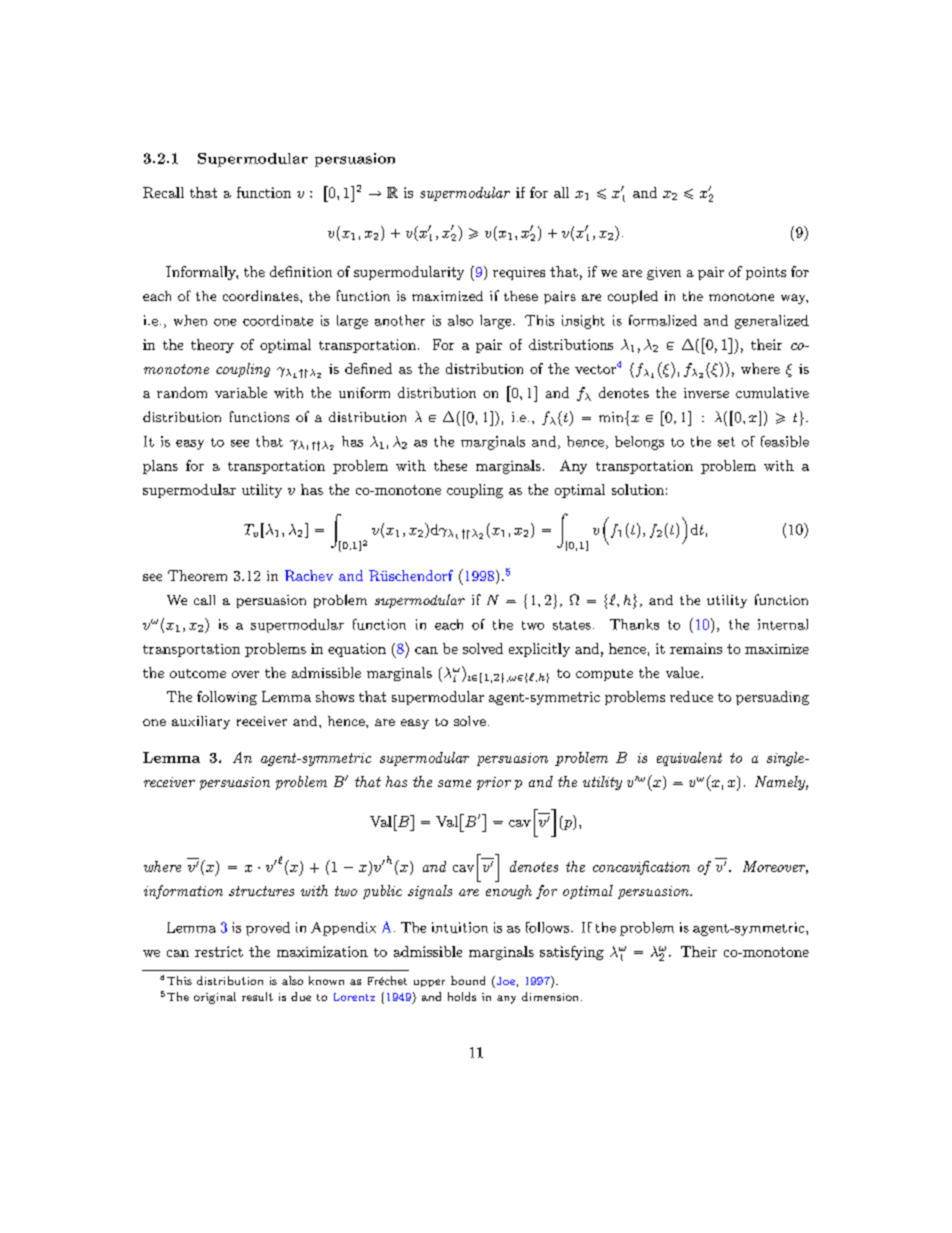 The width and height of the screenshot is (952, 1233). What do you see at coordinates (696, 648) in the screenshot?
I see `remains` at bounding box center [696, 648].
